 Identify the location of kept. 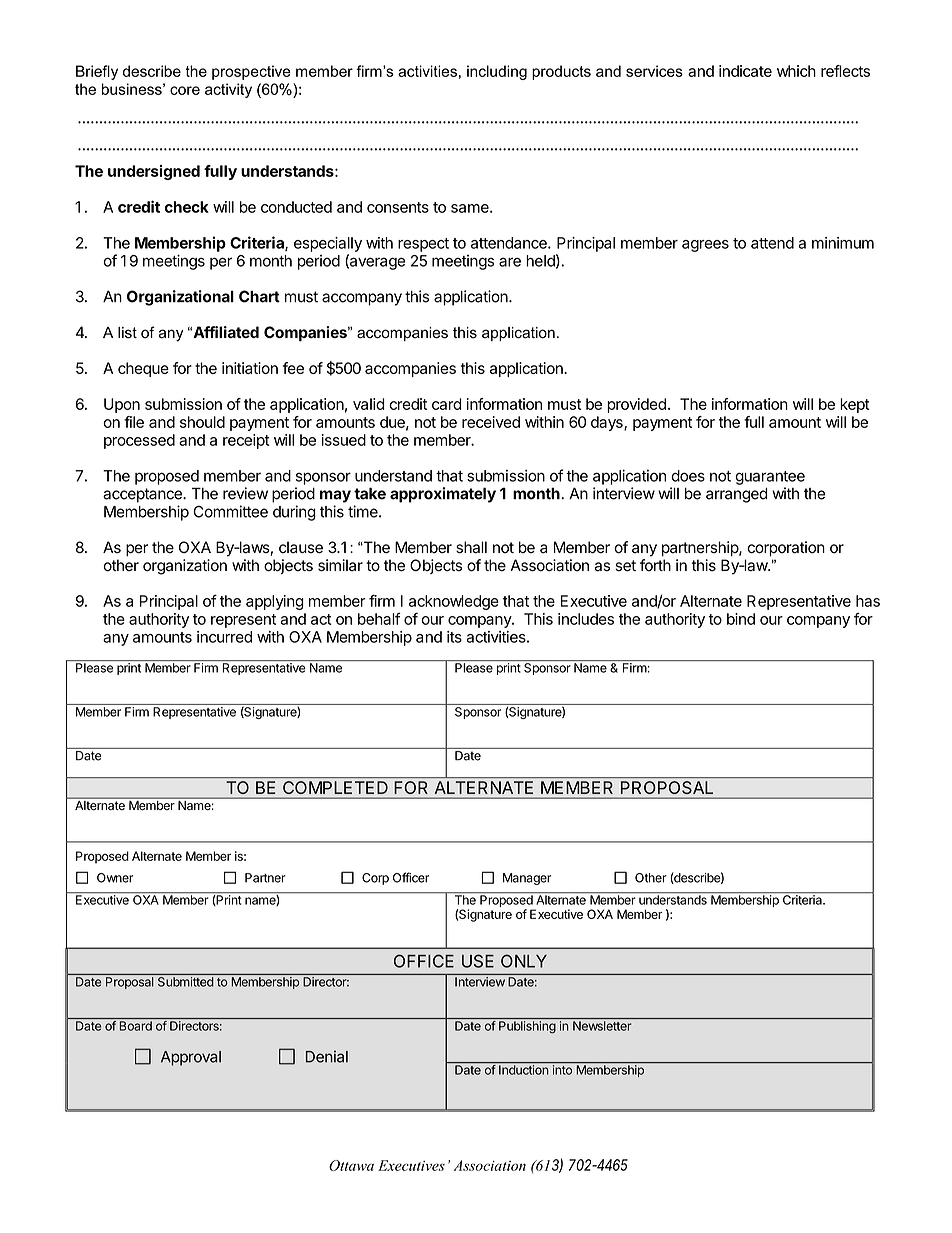
(855, 405).
